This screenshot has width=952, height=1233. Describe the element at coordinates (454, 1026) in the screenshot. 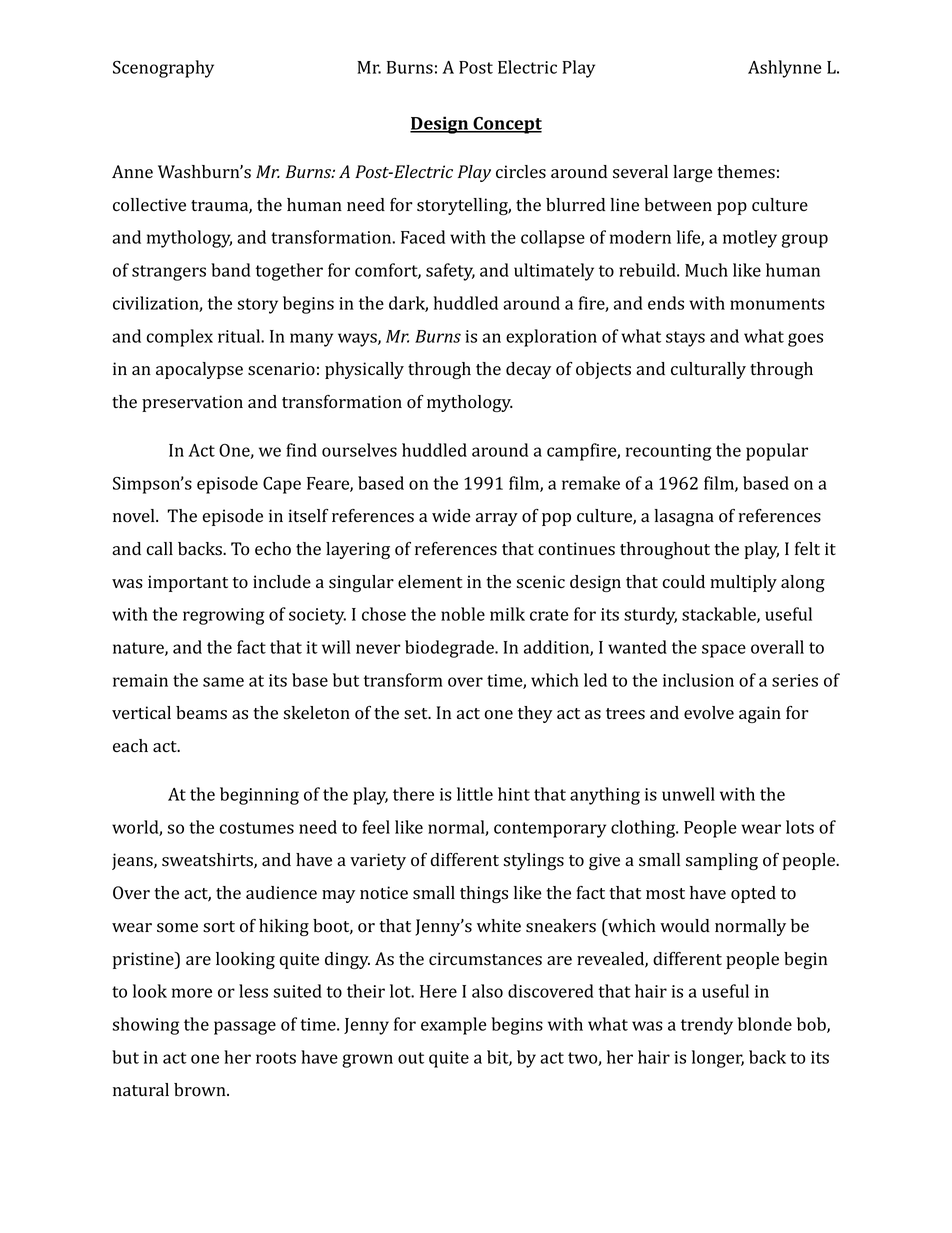

I see `example` at that location.
